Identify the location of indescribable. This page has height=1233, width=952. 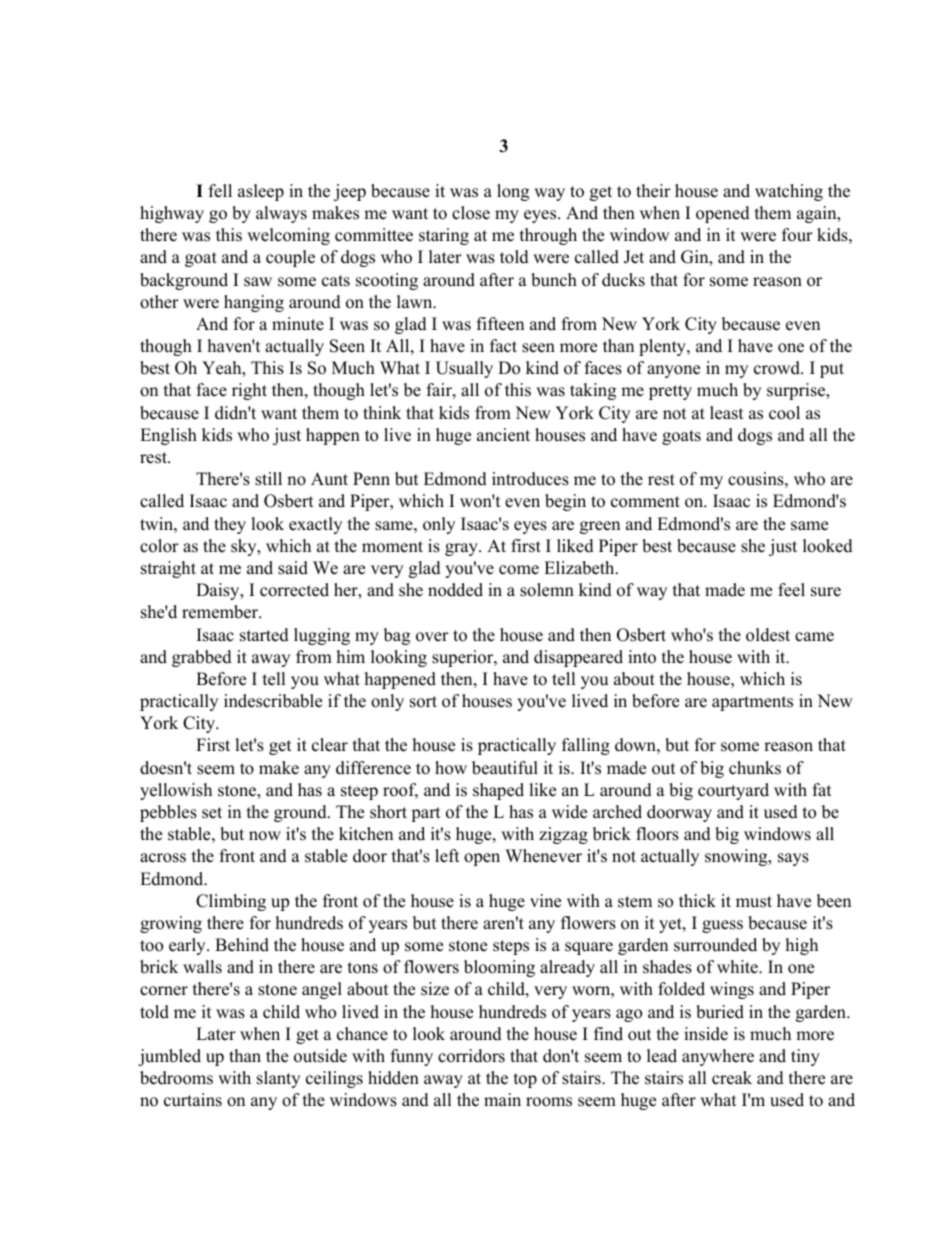
(273, 701).
